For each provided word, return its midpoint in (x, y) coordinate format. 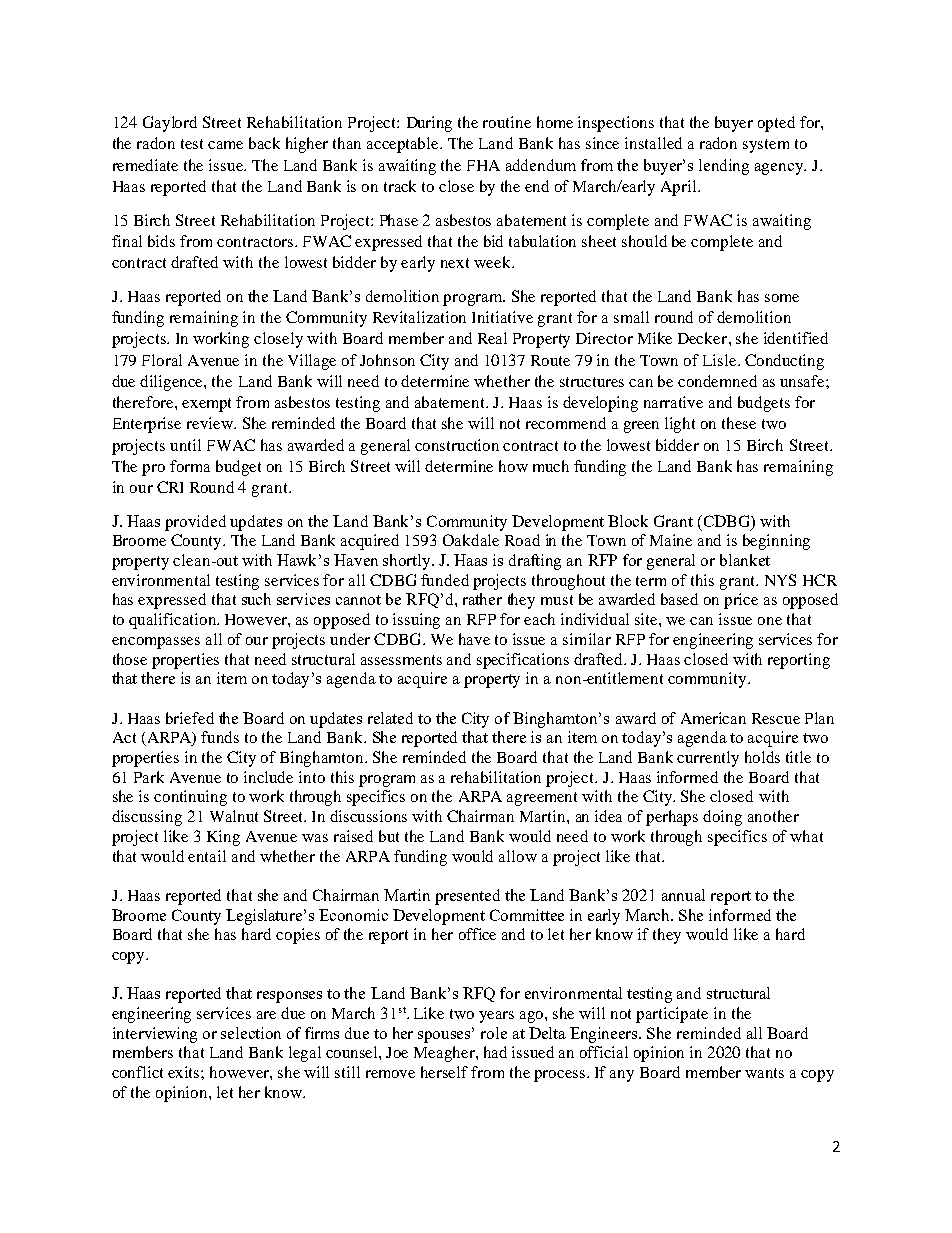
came (225, 145)
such (256, 599)
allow (518, 856)
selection (251, 1033)
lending (724, 167)
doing (722, 818)
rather (482, 599)
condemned (717, 381)
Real (492, 338)
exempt (206, 405)
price (741, 601)
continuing (190, 798)
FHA (483, 165)
